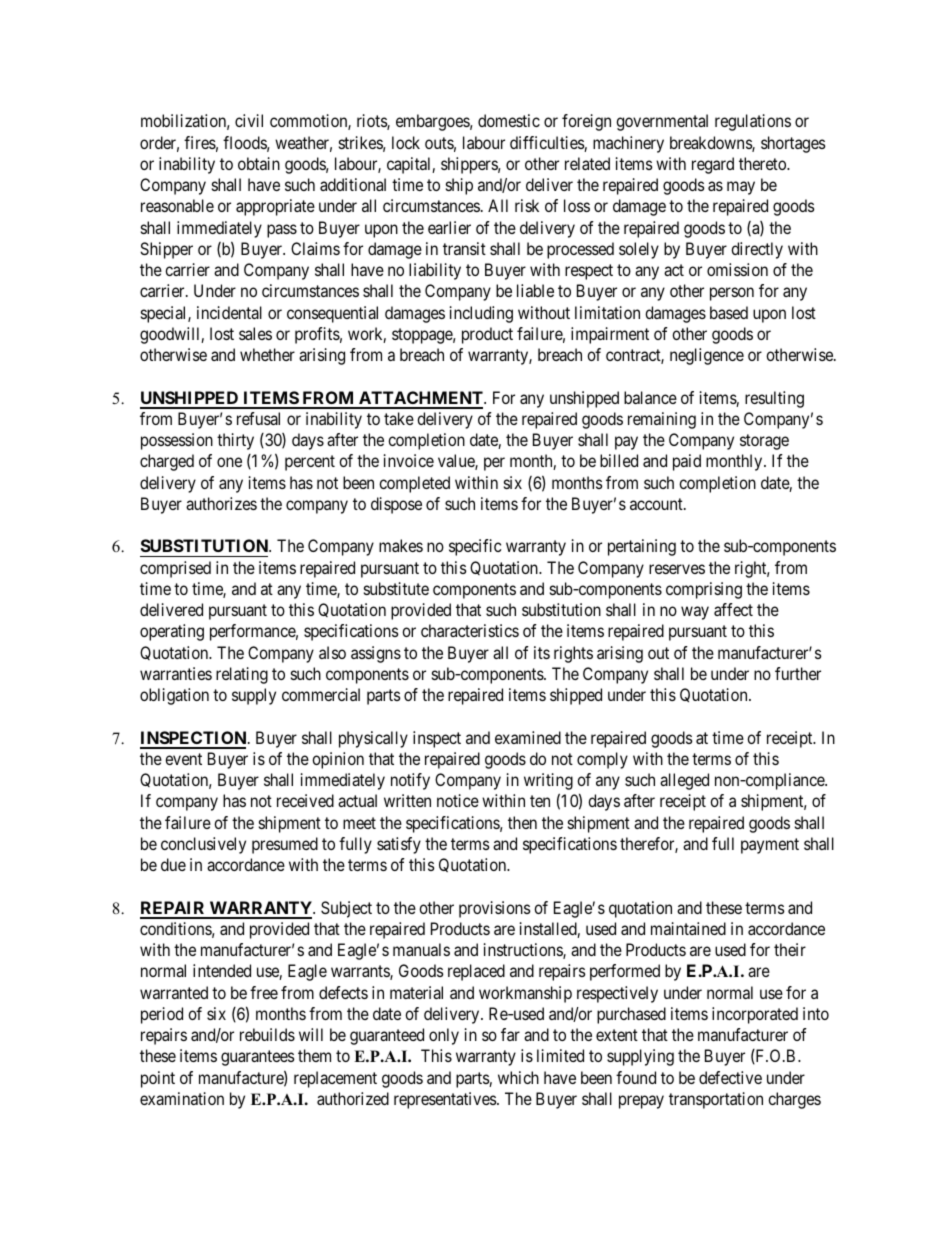  What do you see at coordinates (730, 1077) in the image?
I see `defective` at bounding box center [730, 1077].
